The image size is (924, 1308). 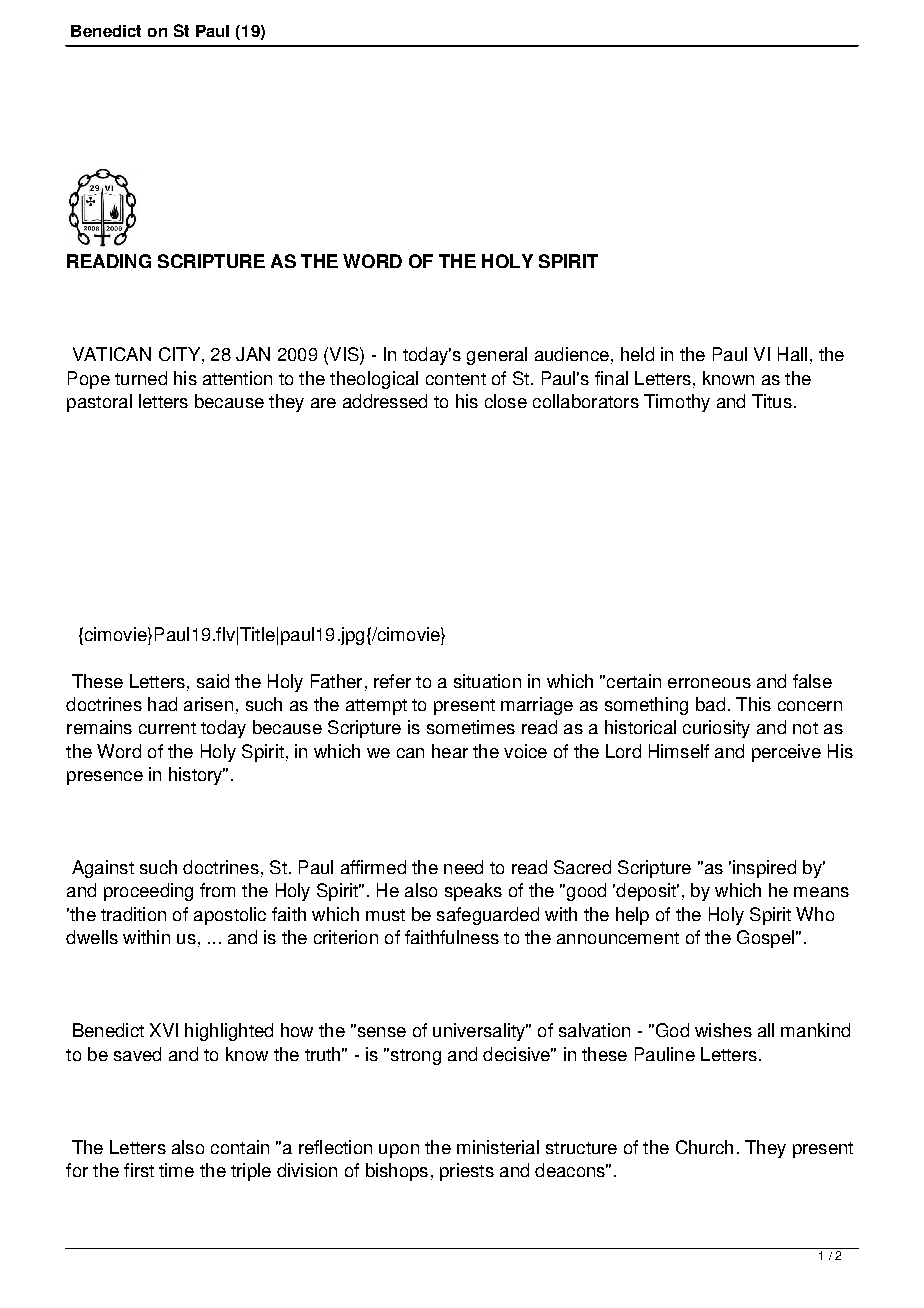 I want to click on Titus, so click(x=772, y=401).
